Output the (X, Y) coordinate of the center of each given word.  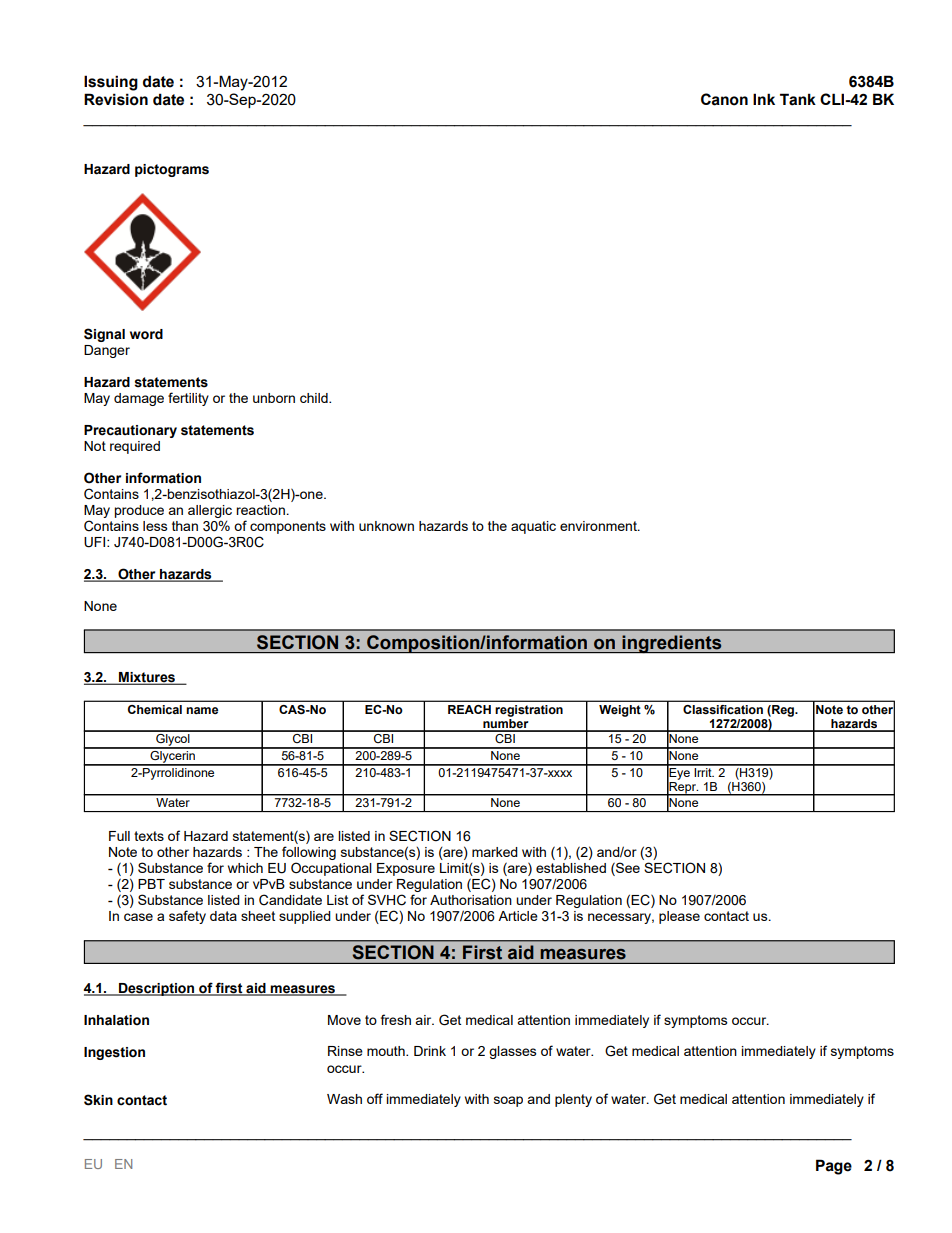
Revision (116, 99)
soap (508, 1101)
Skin (98, 1100)
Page (834, 1167)
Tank (798, 99)
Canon (724, 99)
